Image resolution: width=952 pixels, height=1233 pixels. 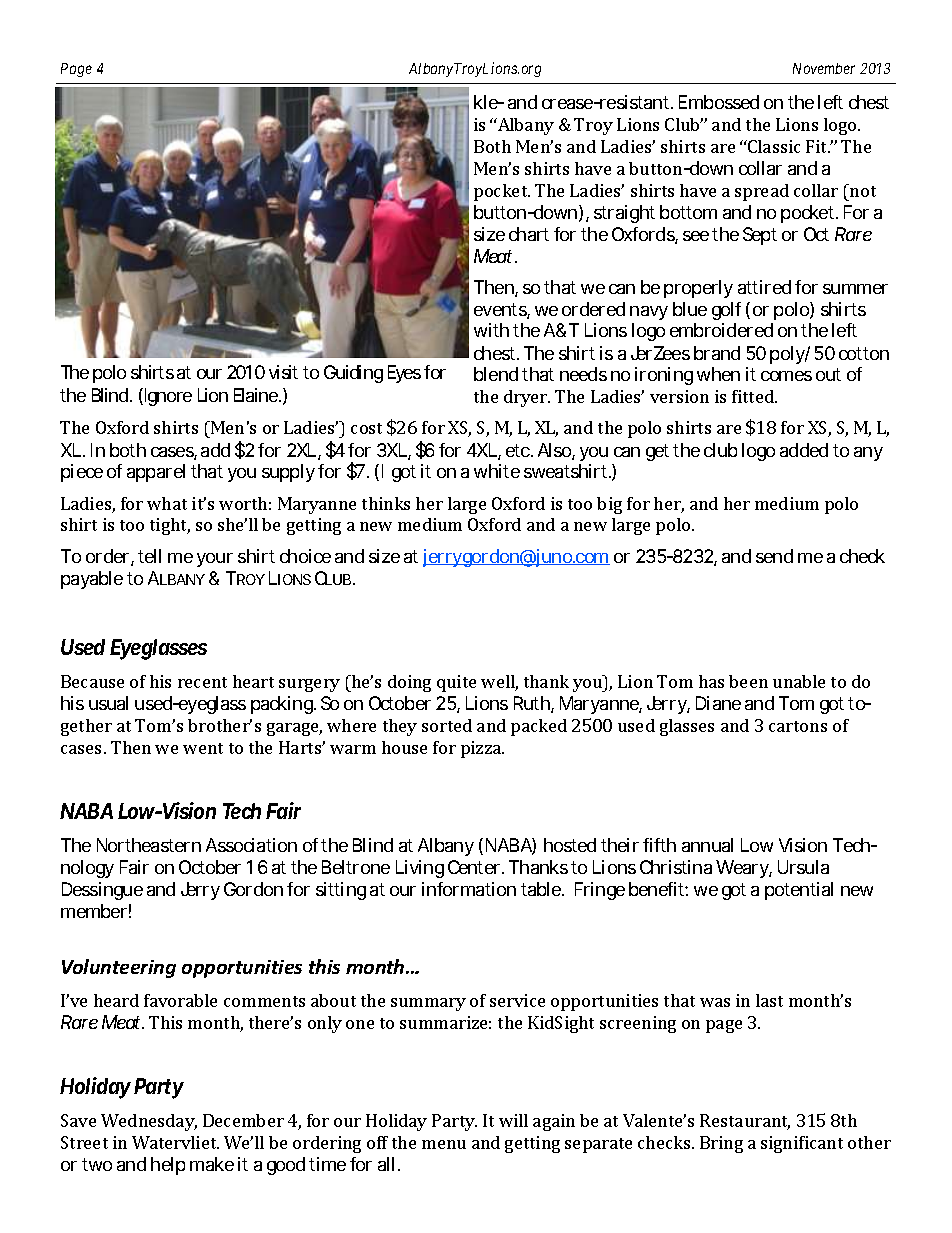 What do you see at coordinates (804, 450) in the screenshot?
I see `added` at bounding box center [804, 450].
